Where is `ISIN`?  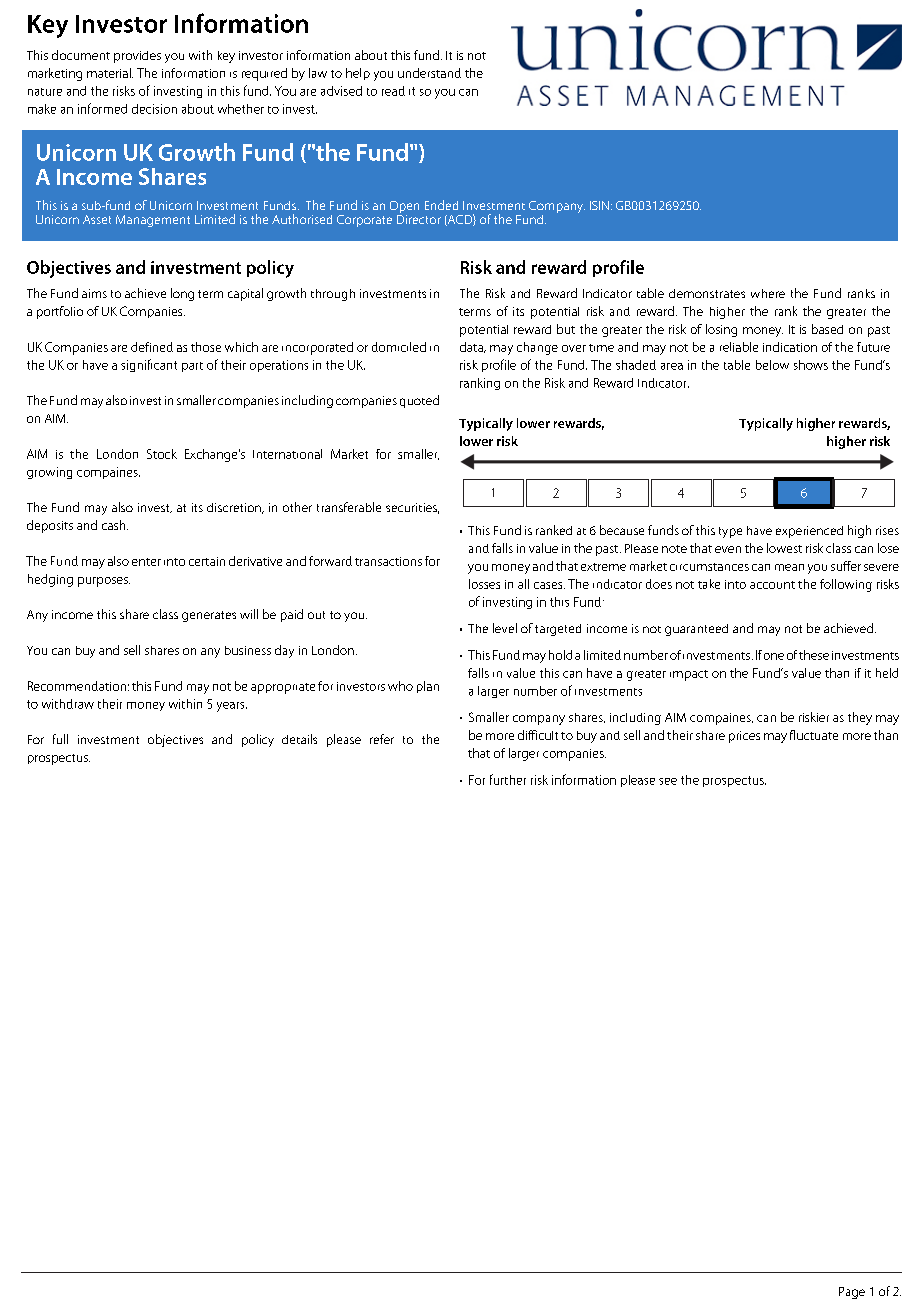 ISIN is located at coordinates (599, 205).
